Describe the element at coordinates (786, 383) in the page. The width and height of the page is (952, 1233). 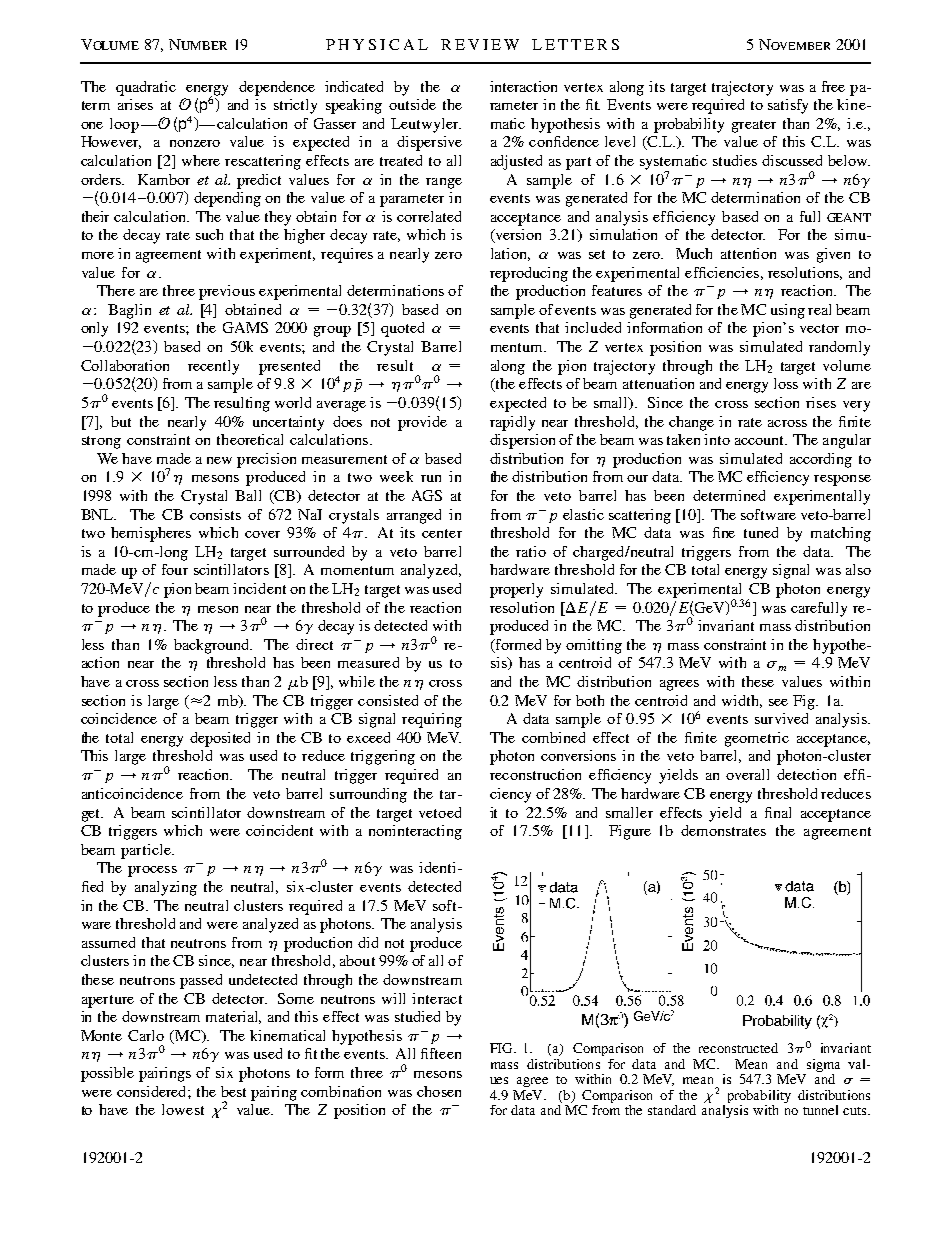
I see `loss` at that location.
